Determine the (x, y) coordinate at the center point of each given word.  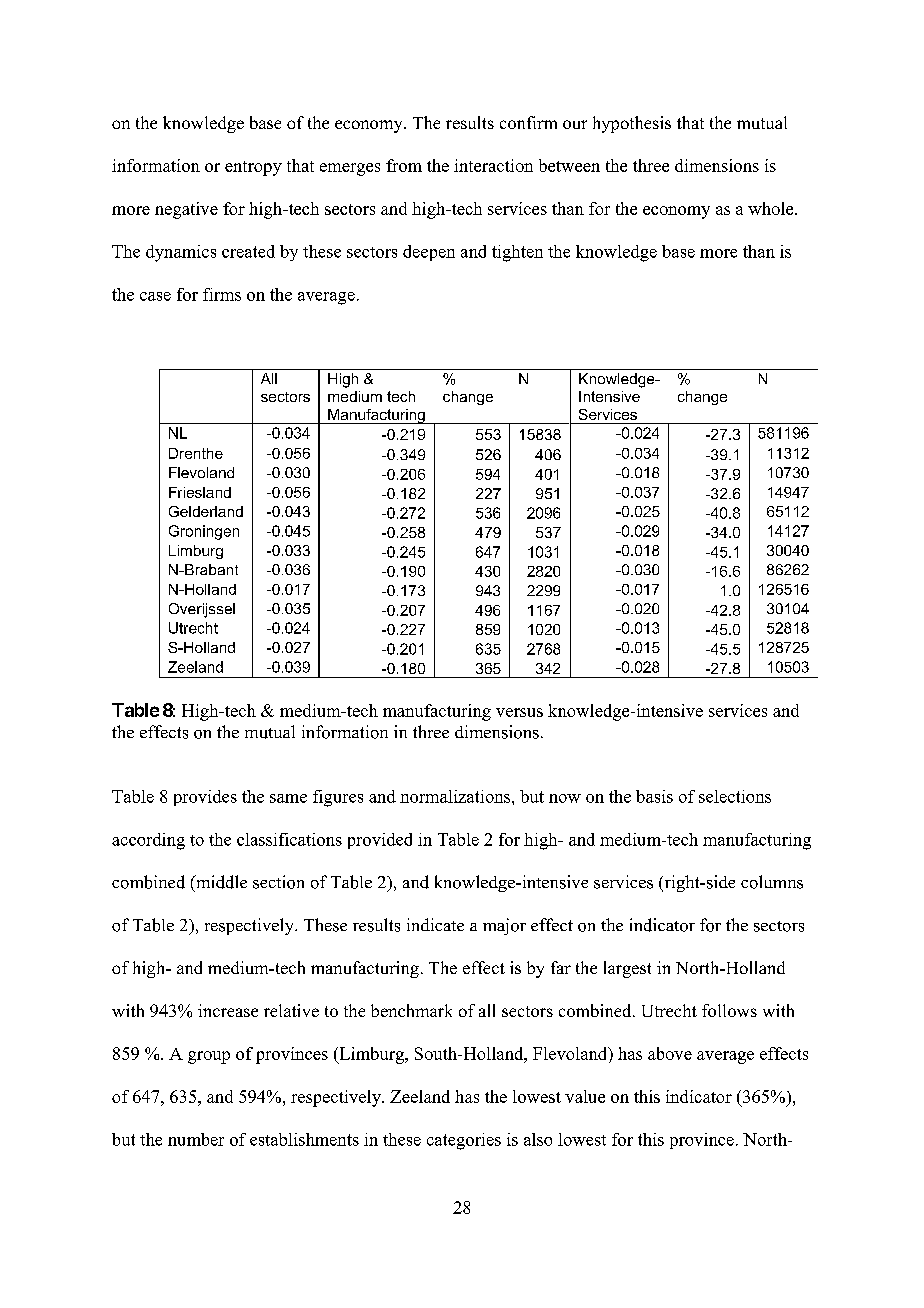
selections (735, 796)
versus (519, 712)
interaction (493, 165)
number (196, 1139)
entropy (253, 168)
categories (464, 1141)
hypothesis (632, 124)
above (670, 1053)
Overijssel (202, 610)
